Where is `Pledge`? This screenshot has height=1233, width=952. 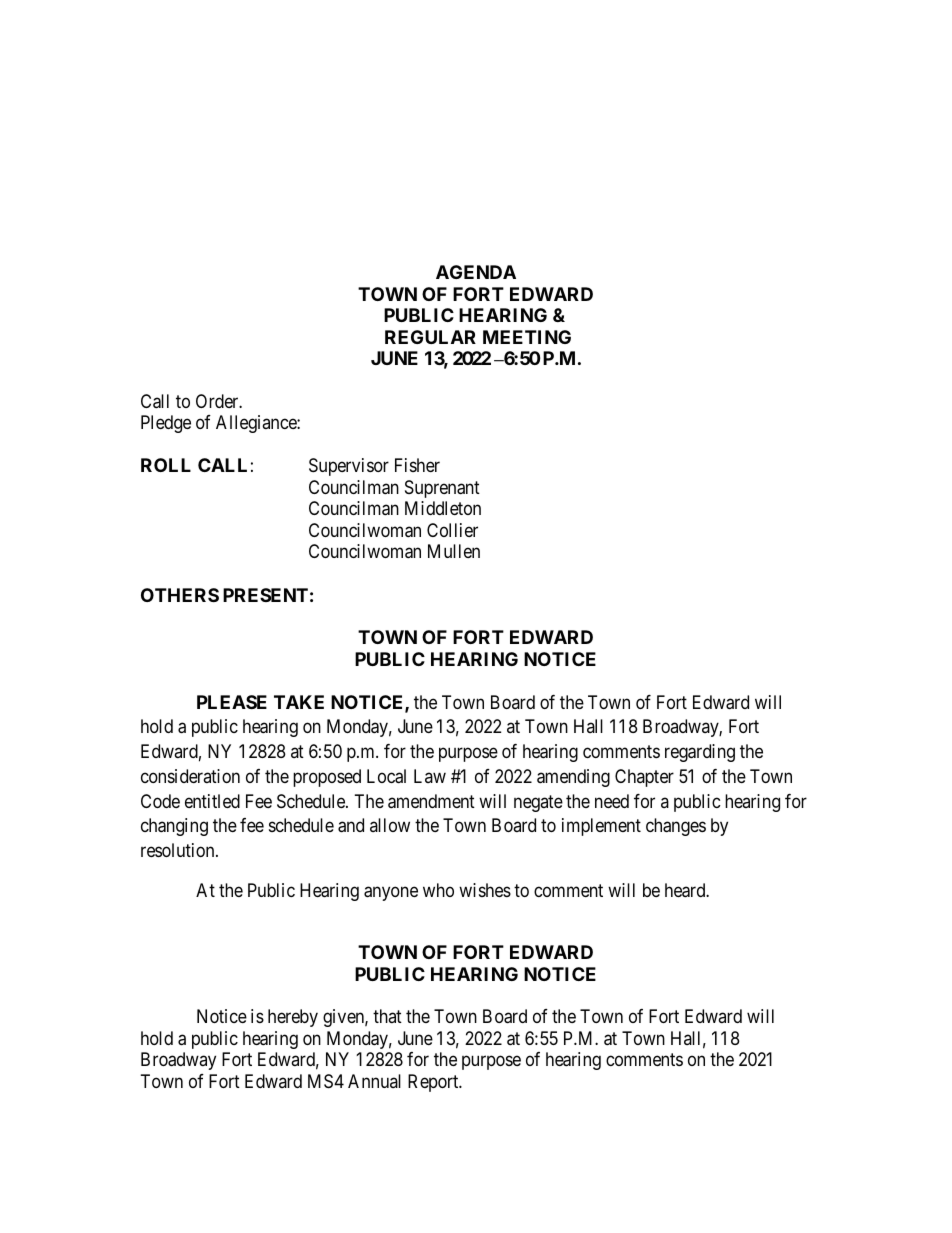
Pledge is located at coordinates (166, 424).
